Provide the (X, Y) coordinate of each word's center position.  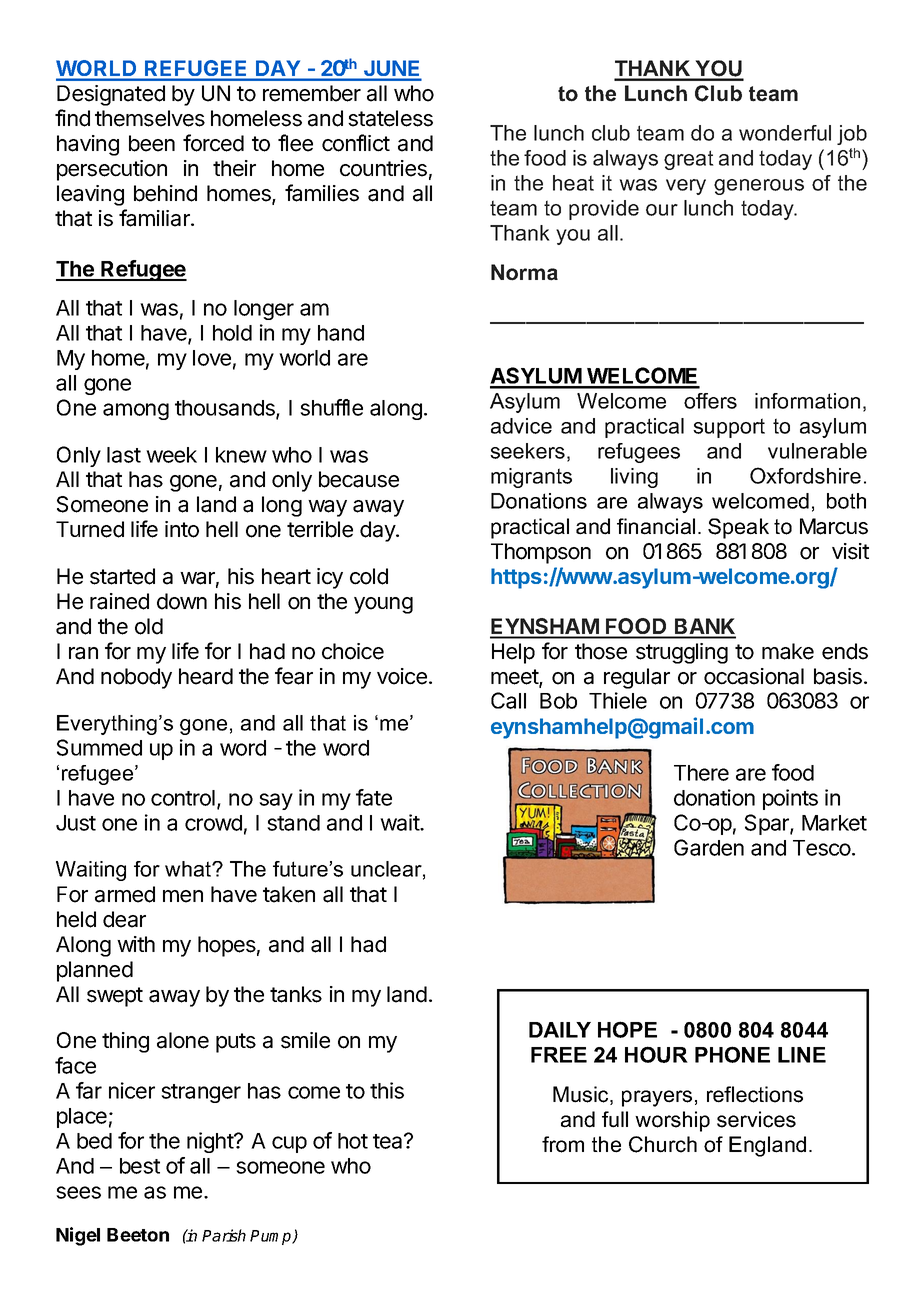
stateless (390, 118)
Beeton (138, 1235)
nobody (136, 678)
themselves (150, 118)
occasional (754, 676)
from (563, 1144)
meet (515, 678)
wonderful (785, 133)
